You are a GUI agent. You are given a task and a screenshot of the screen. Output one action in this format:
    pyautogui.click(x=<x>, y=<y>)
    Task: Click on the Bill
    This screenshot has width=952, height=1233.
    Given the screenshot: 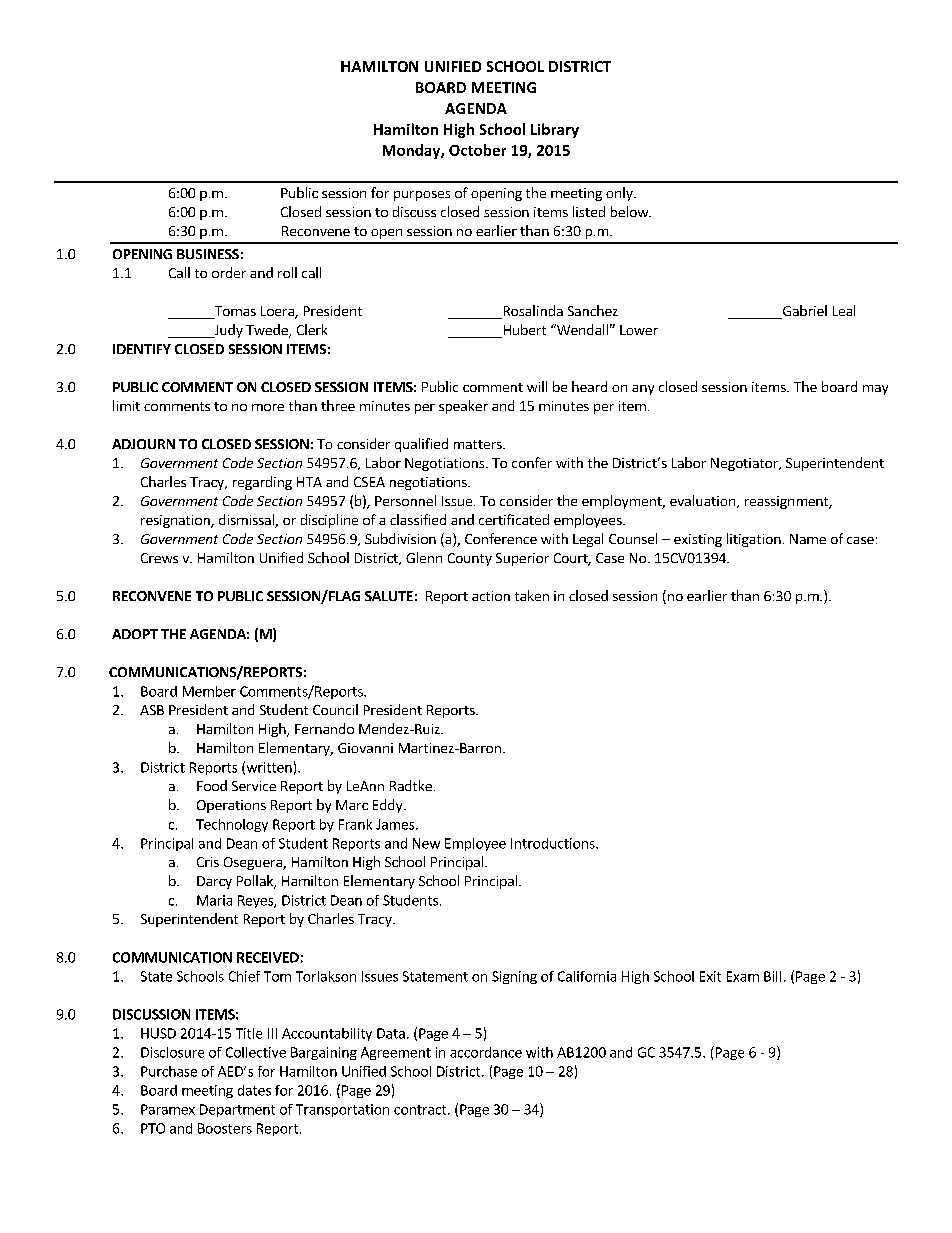 What is the action you would take?
    pyautogui.click(x=772, y=976)
